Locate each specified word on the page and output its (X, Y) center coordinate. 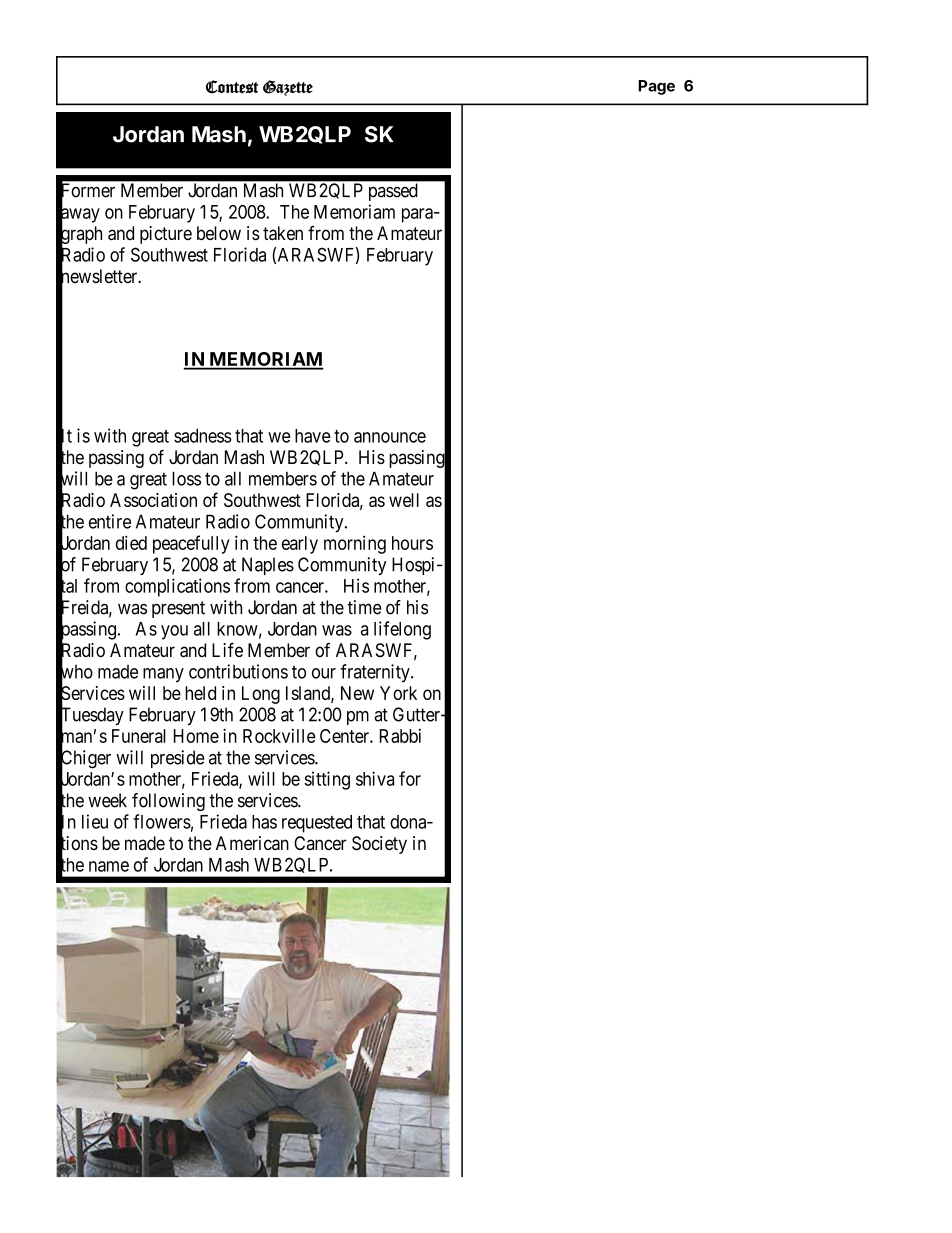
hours (412, 543)
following (168, 802)
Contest (232, 87)
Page (656, 87)
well (404, 500)
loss (186, 478)
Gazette (288, 88)
